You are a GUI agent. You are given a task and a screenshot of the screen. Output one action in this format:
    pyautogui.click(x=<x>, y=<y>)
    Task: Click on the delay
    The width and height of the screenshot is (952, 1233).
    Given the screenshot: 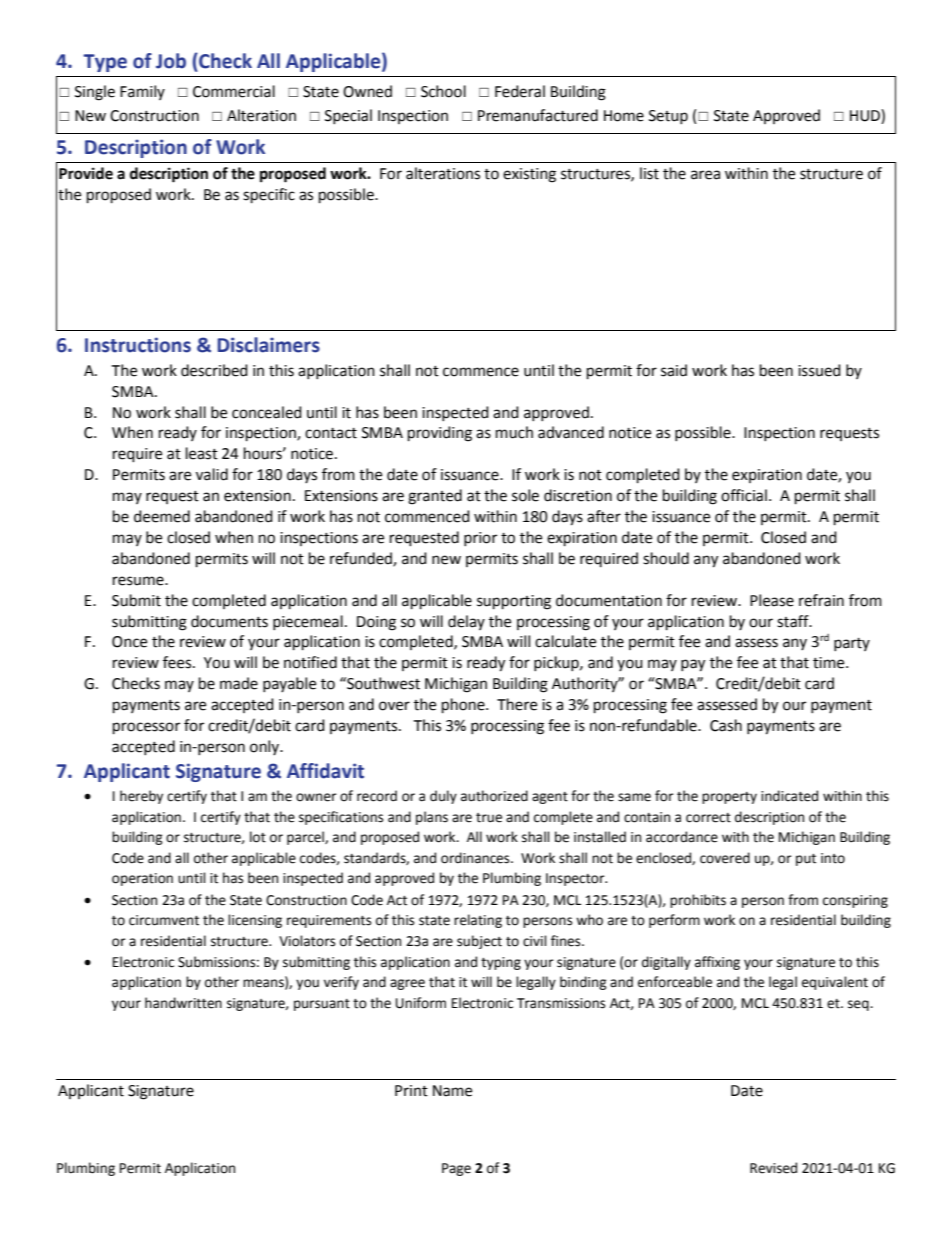 What is the action you would take?
    pyautogui.click(x=466, y=622)
